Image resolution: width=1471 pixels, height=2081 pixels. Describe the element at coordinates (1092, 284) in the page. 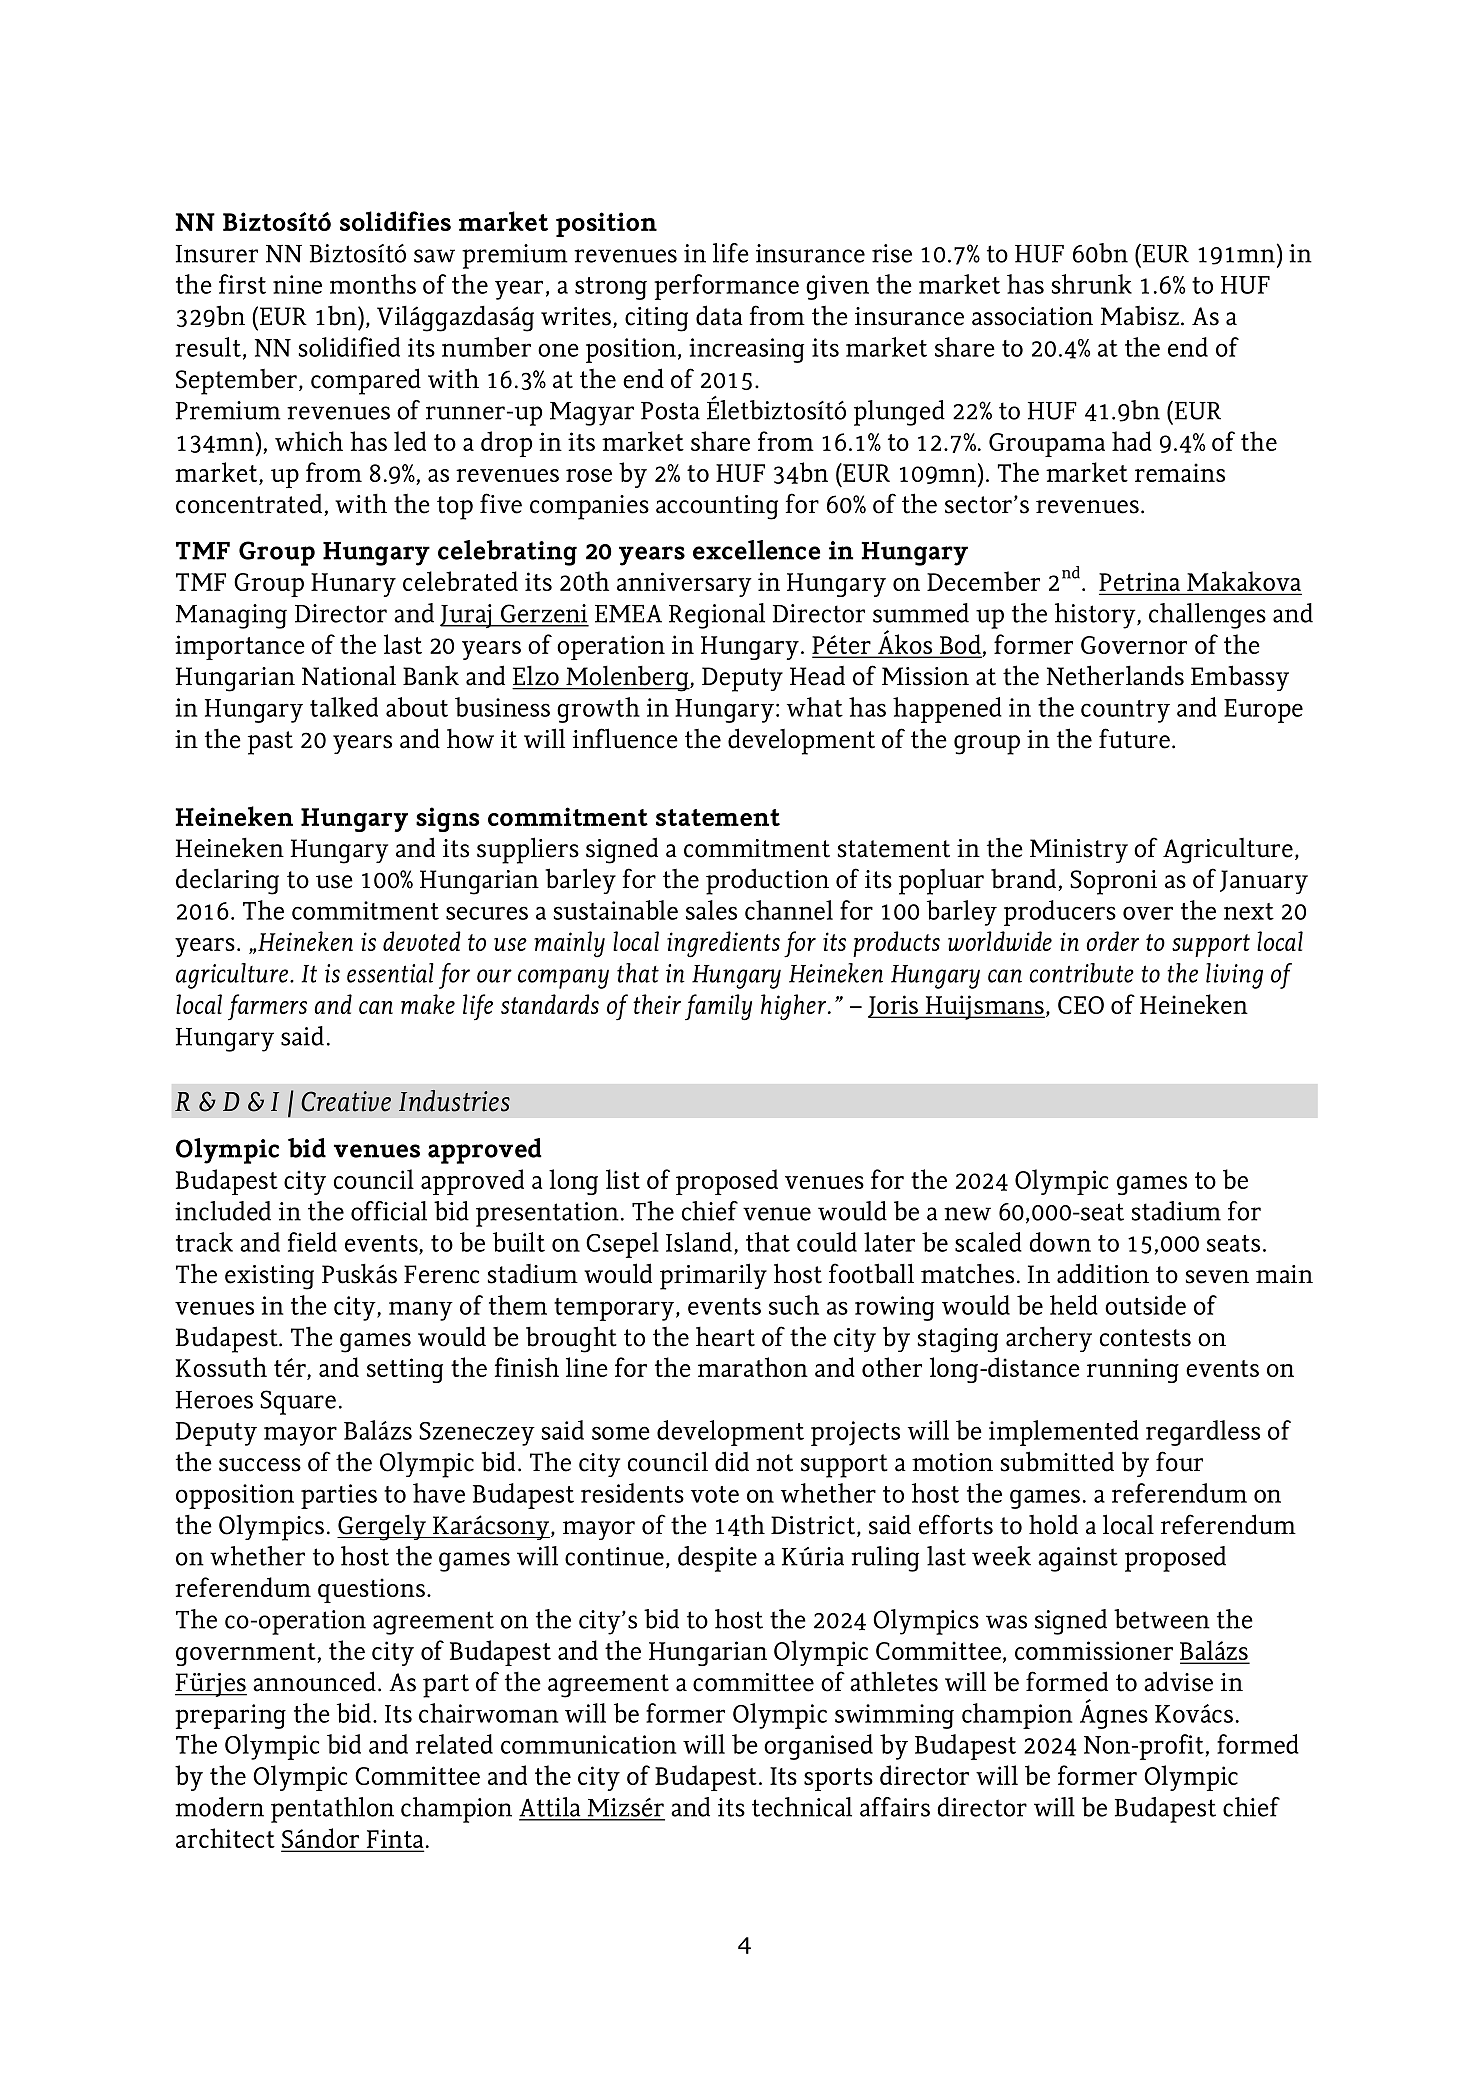

I see `shrunk` at that location.
